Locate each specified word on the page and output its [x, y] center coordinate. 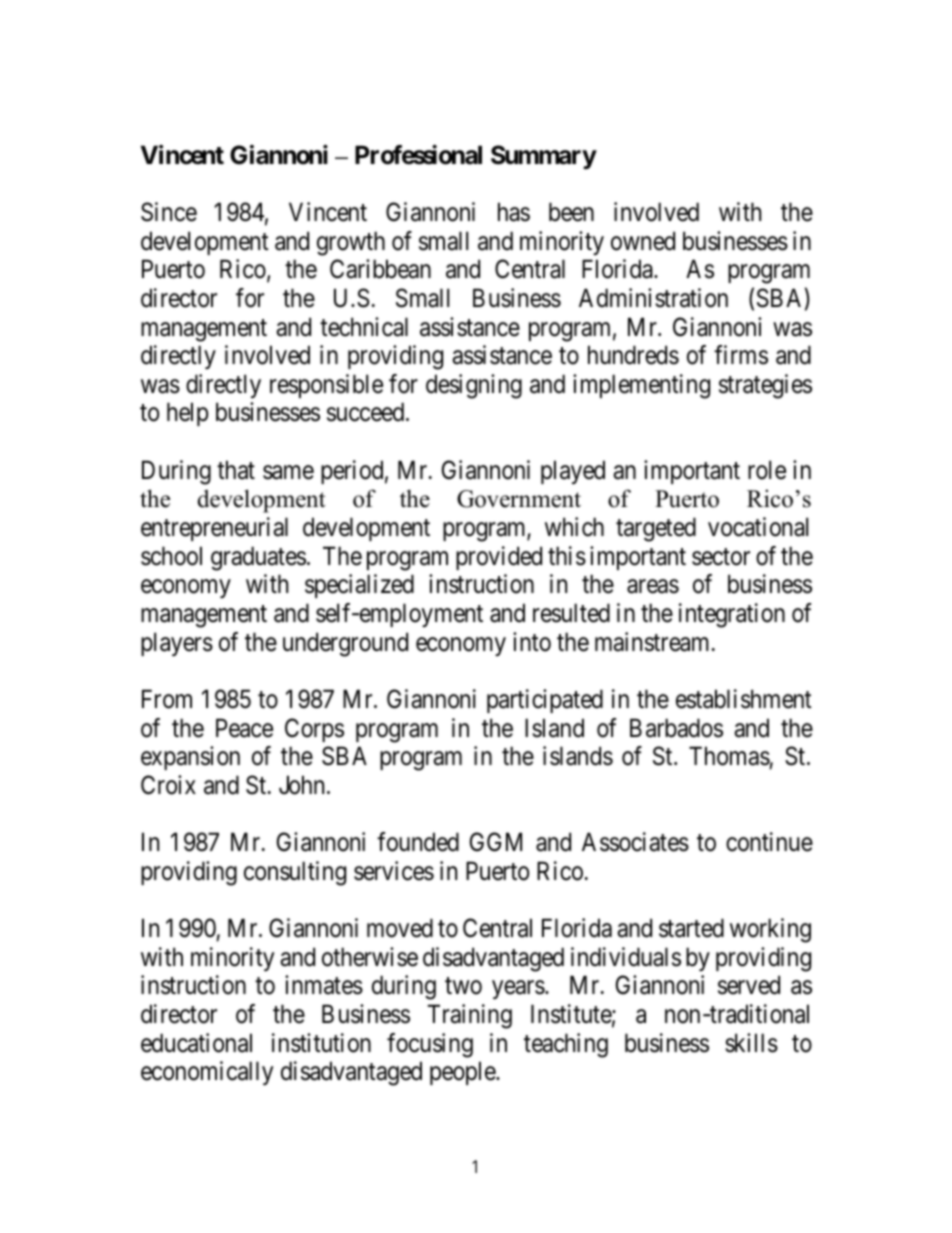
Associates [635, 842]
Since [169, 212]
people [463, 1073]
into [532, 642]
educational [196, 1043]
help [187, 414]
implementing [641, 386]
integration [732, 615]
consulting [295, 873]
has [514, 212]
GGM [496, 842]
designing [474, 386]
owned [643, 241]
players [177, 644]
